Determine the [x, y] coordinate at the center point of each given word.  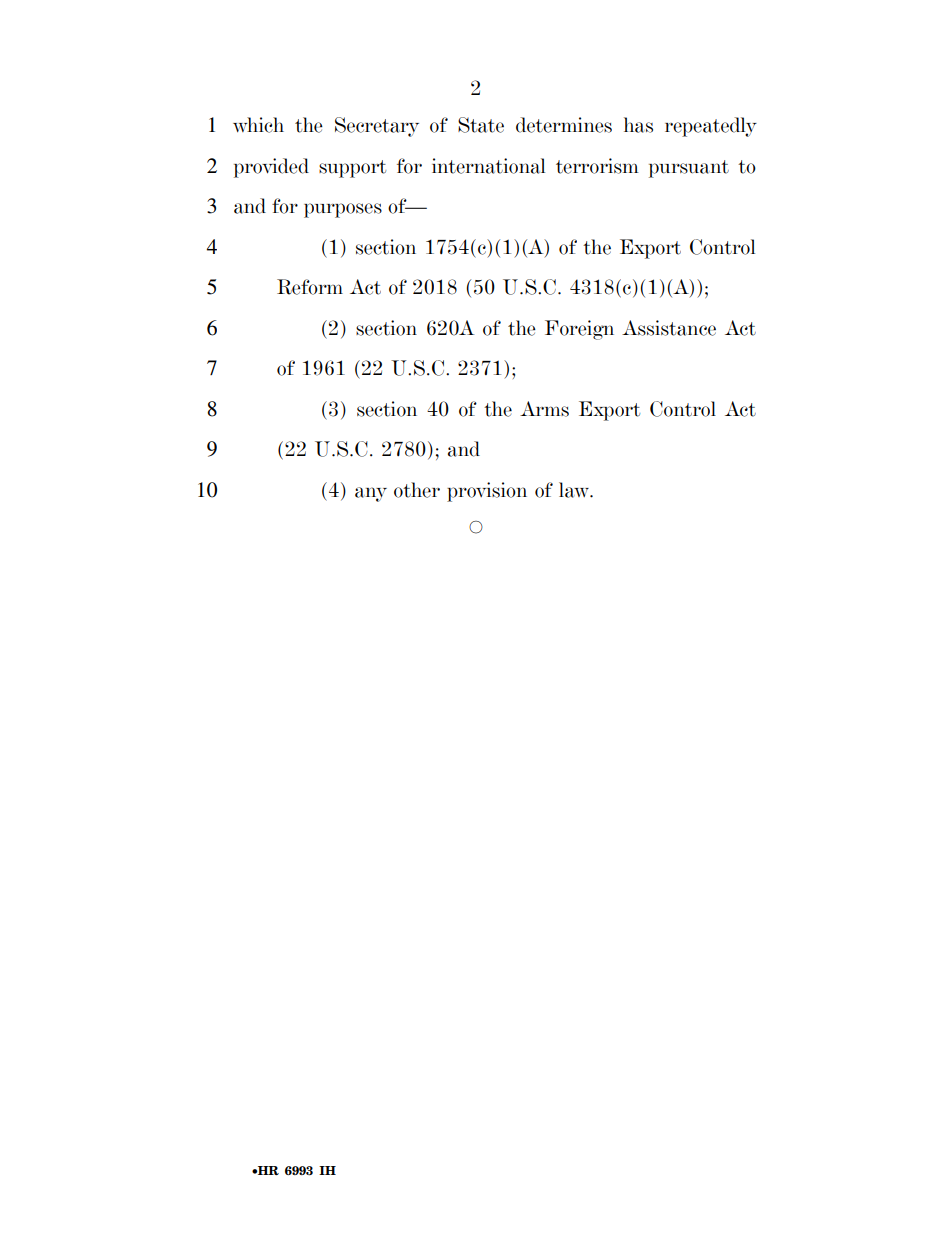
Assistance [669, 328]
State [481, 125]
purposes [343, 210]
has [638, 125]
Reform [310, 287]
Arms [544, 409]
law [575, 490]
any [371, 494]
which [258, 125]
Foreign [579, 330]
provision [487, 492]
